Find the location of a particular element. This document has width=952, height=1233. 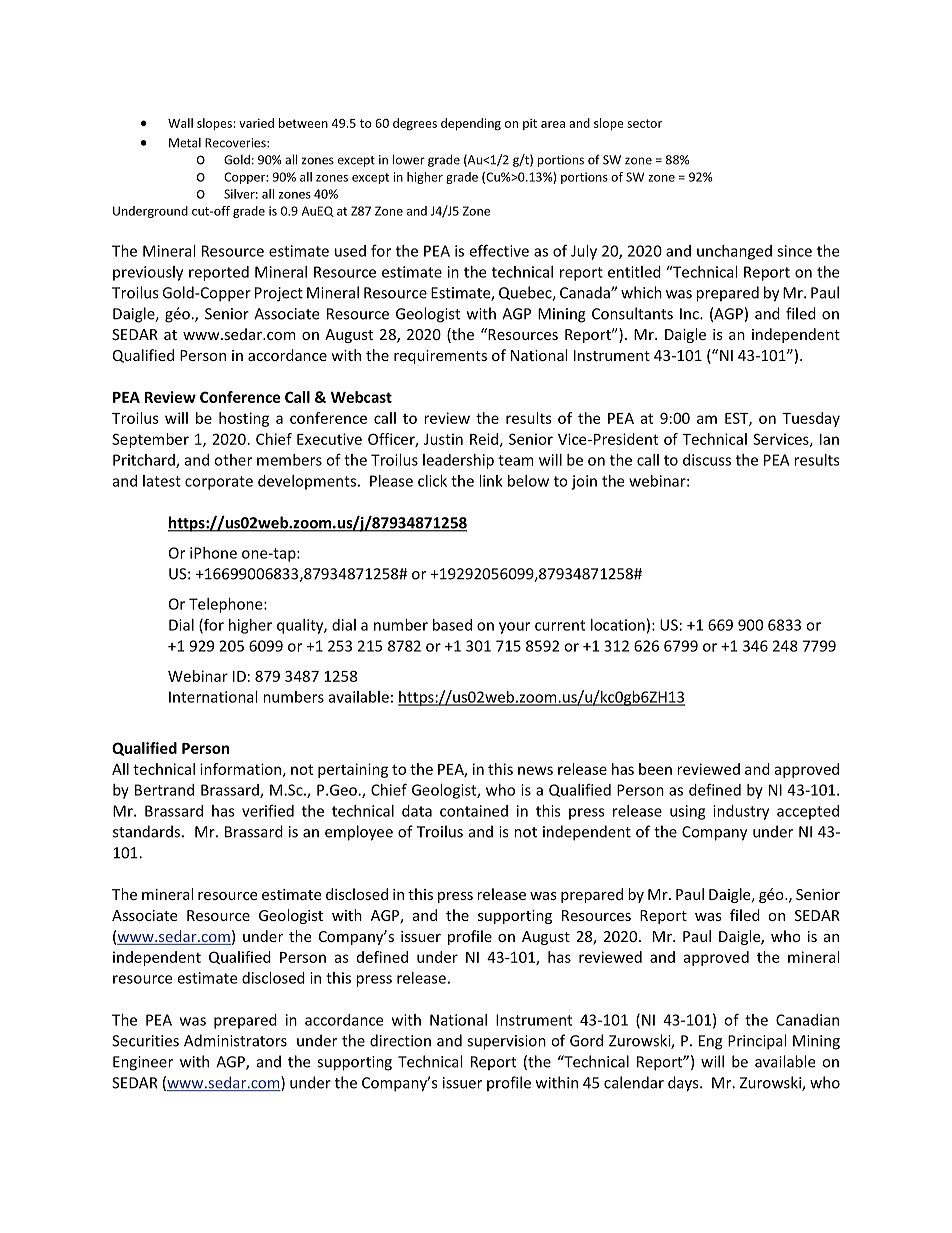

requirements is located at coordinates (440, 357).
